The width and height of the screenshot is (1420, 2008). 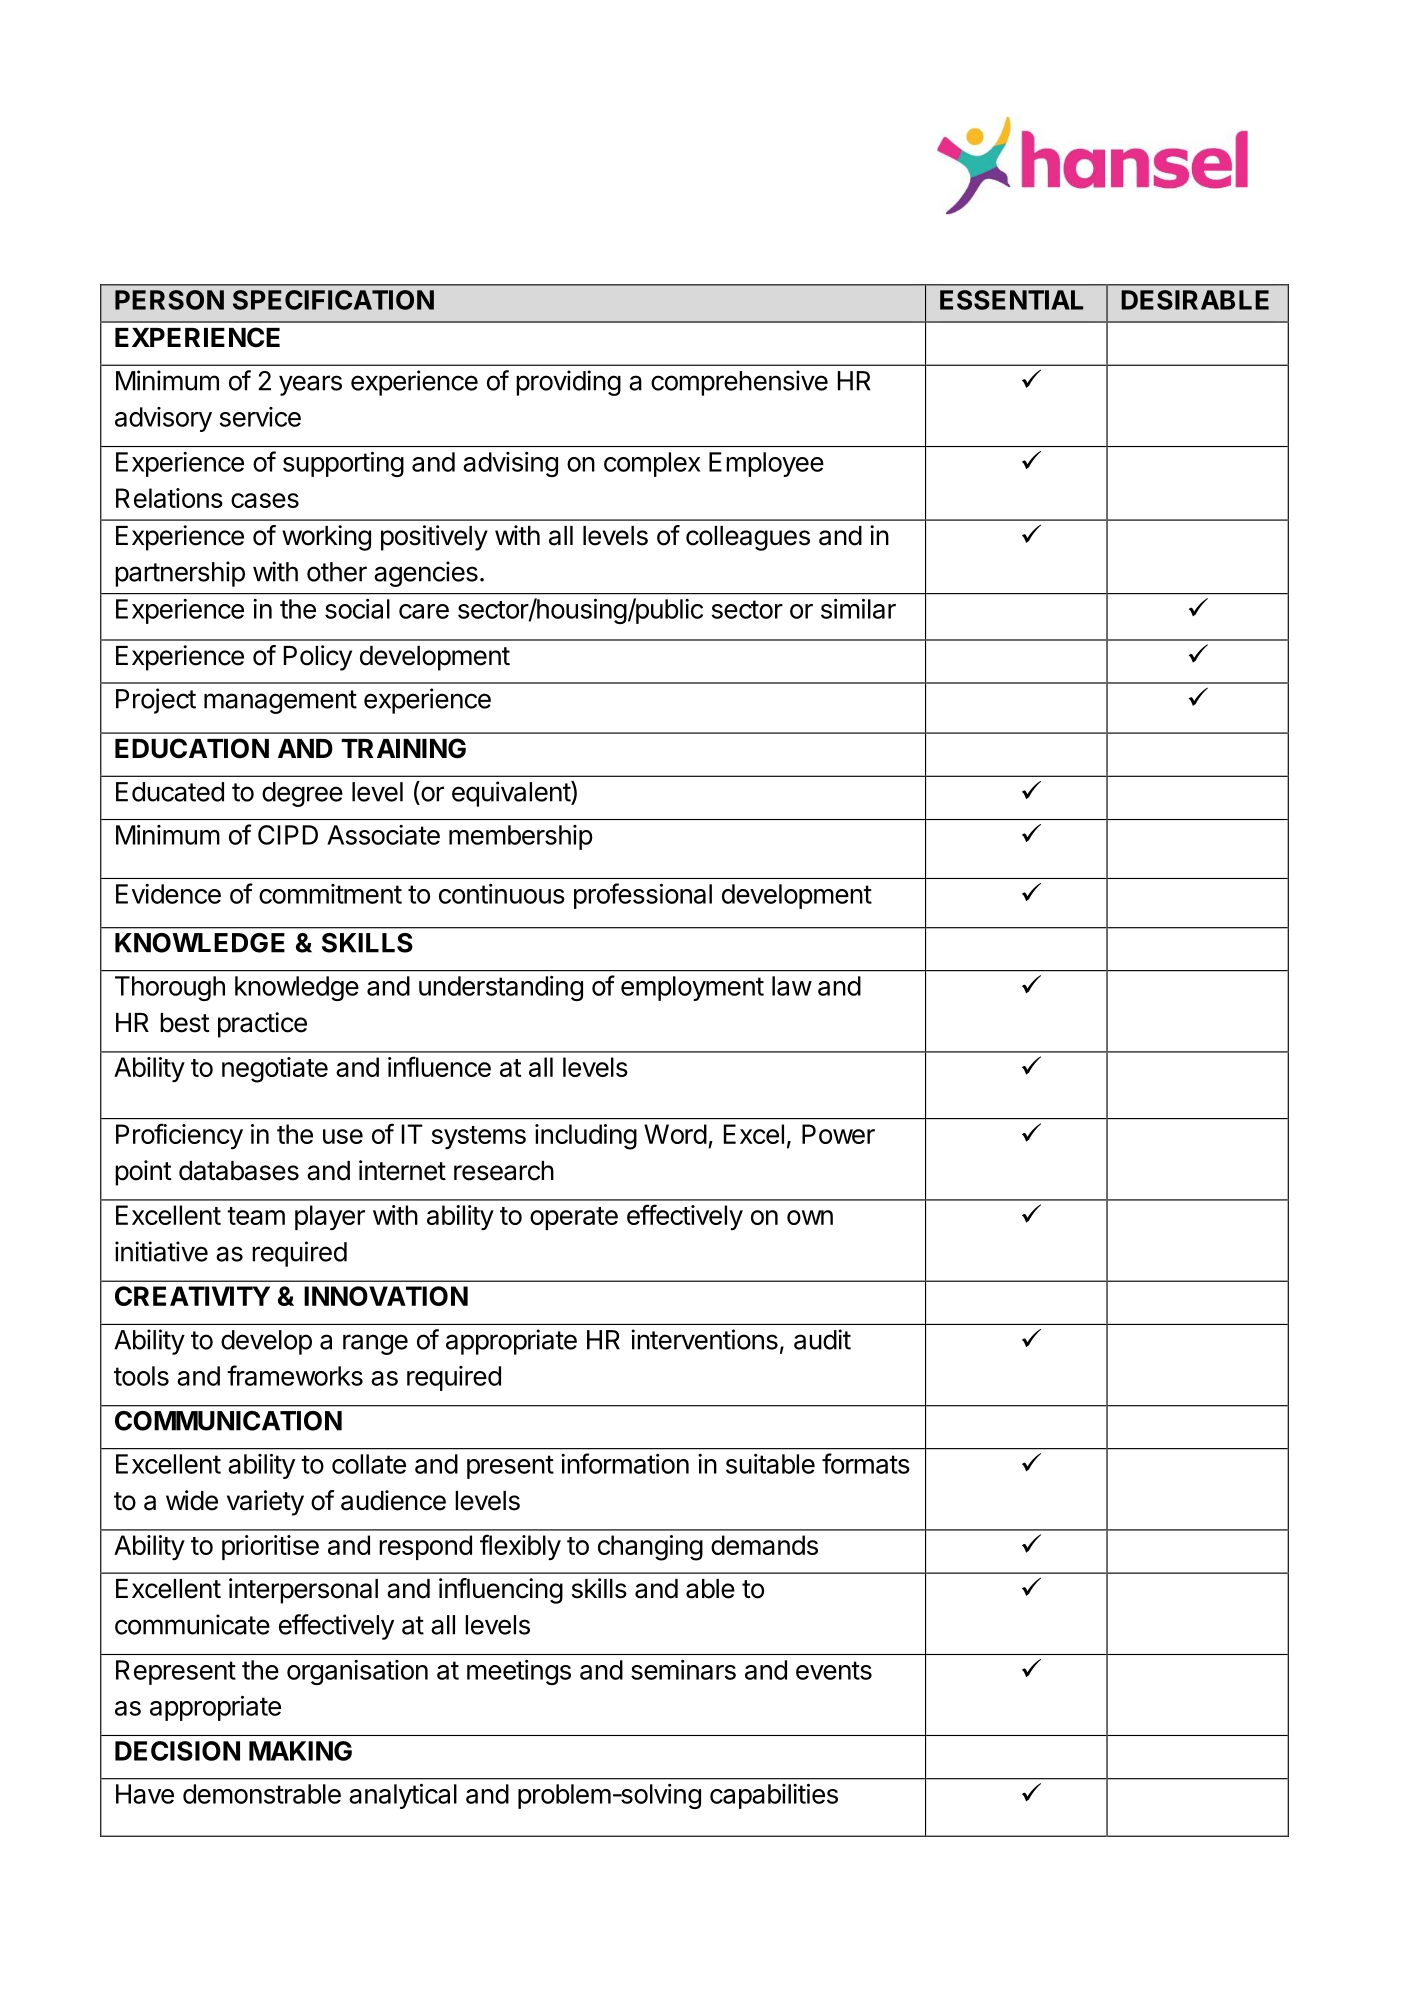 What do you see at coordinates (866, 1463) in the screenshot?
I see `formats` at bounding box center [866, 1463].
